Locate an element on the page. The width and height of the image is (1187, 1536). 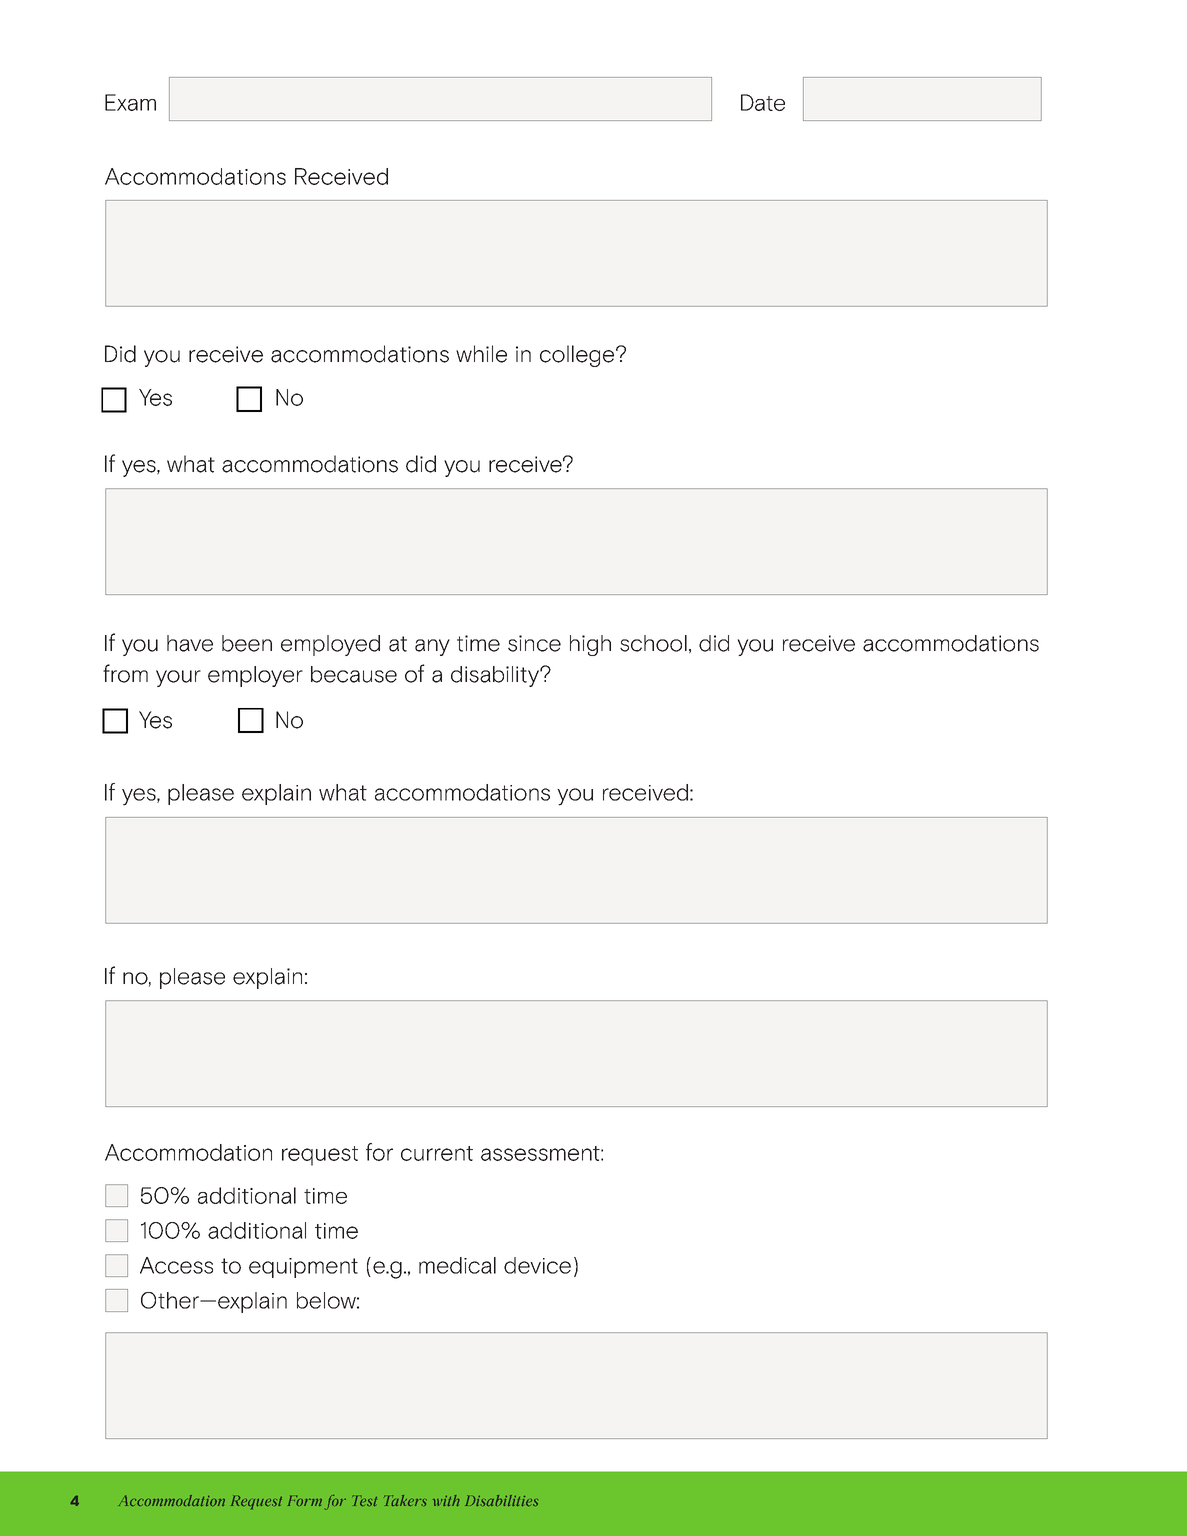
because is located at coordinates (354, 674).
